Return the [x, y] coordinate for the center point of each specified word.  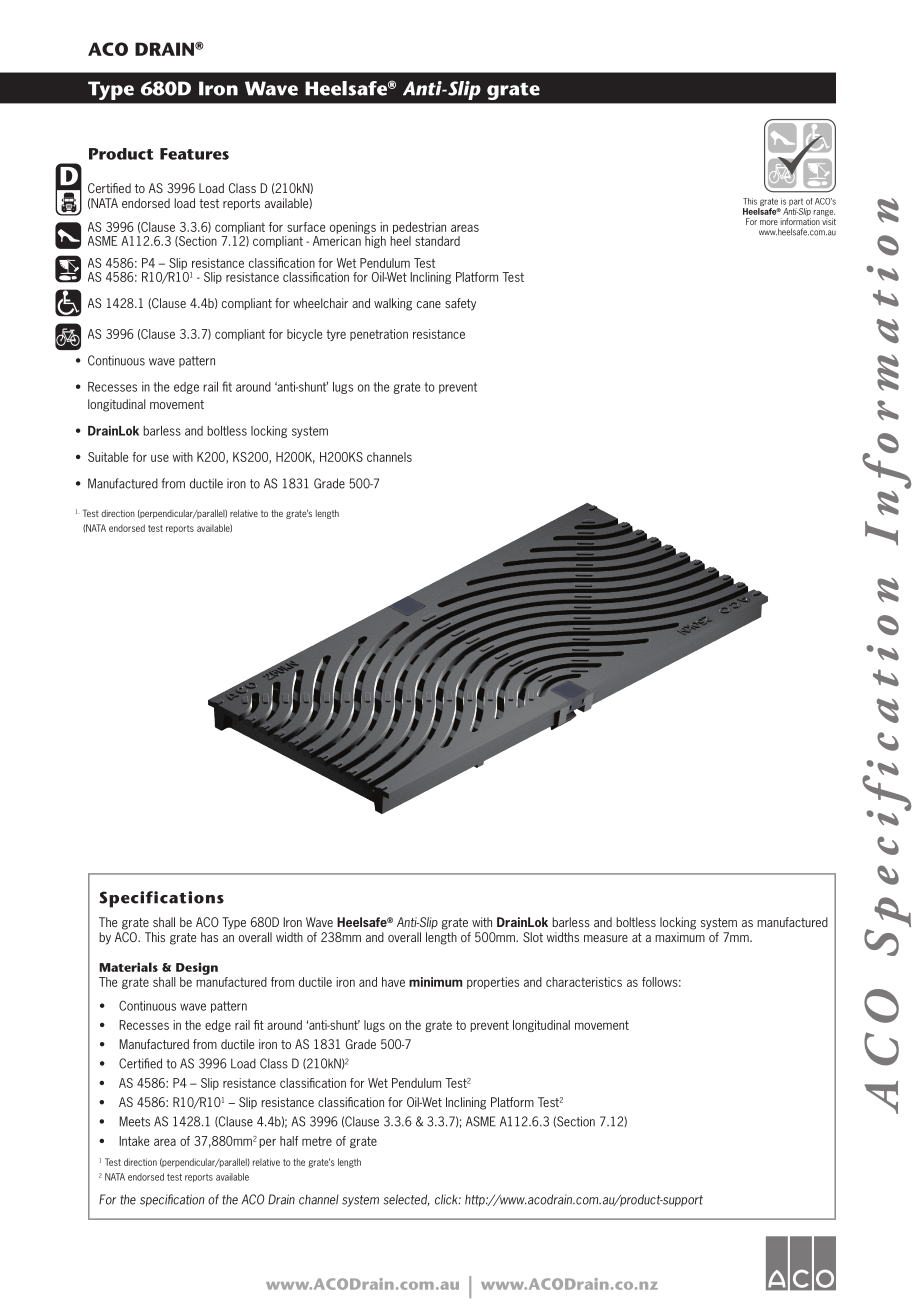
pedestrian [419, 228]
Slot [533, 937]
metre [317, 1141]
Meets [134, 1121]
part [796, 202]
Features [194, 154]
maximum [680, 937]
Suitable [108, 457]
